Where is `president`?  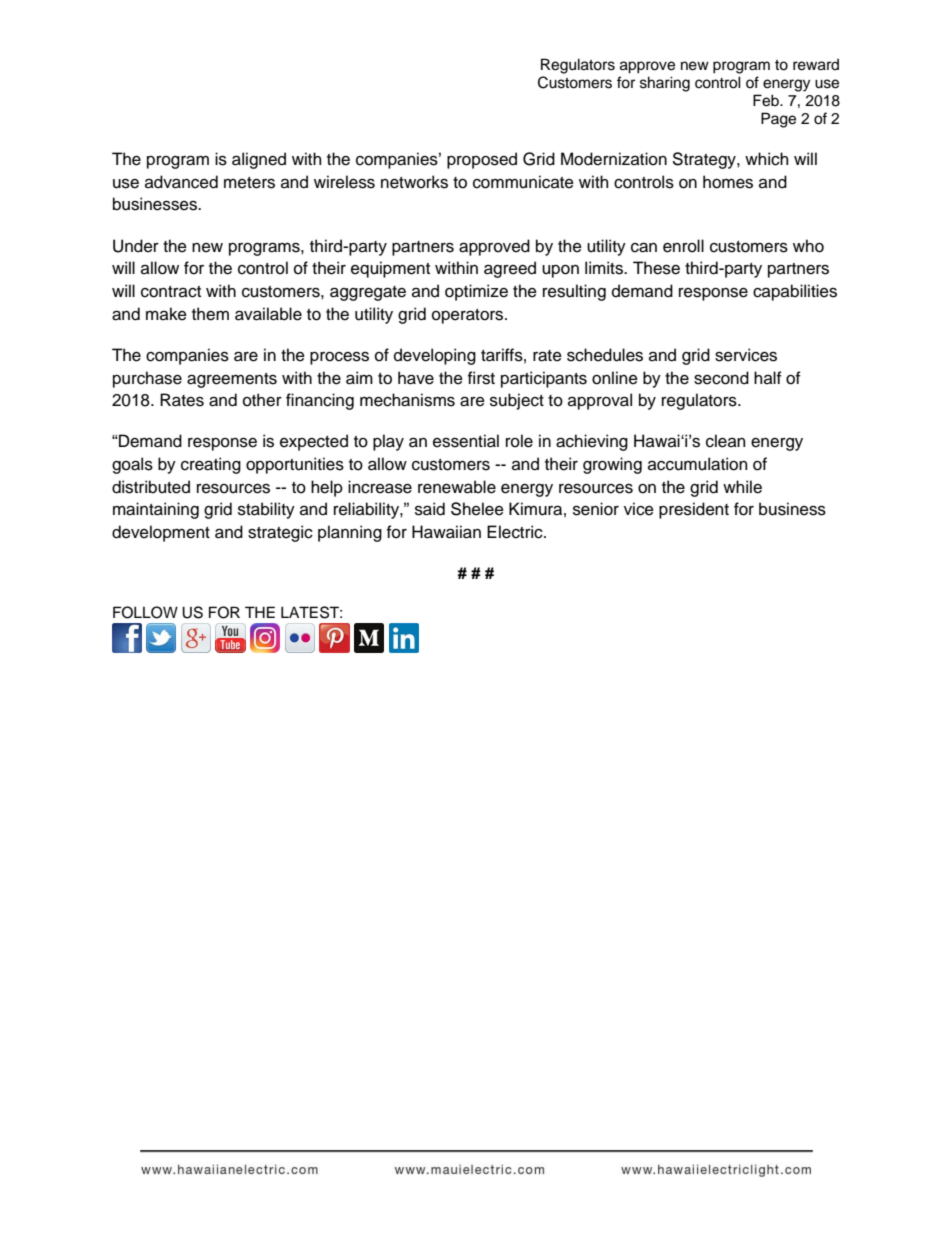 president is located at coordinates (694, 510).
